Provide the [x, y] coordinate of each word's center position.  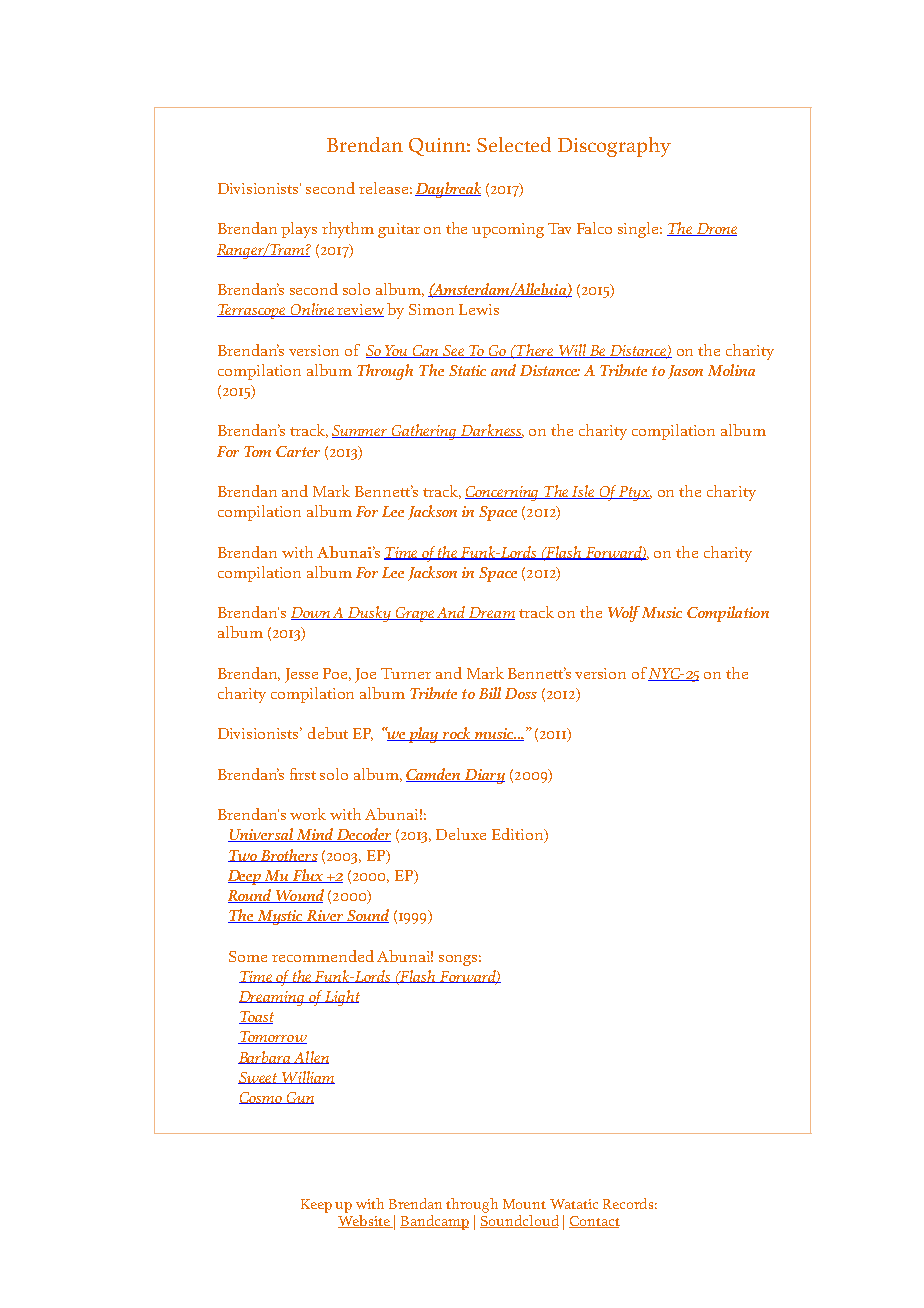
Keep [316, 1206]
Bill [490, 693]
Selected [514, 144]
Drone [715, 229]
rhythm [348, 230]
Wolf [624, 614]
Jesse [301, 675]
